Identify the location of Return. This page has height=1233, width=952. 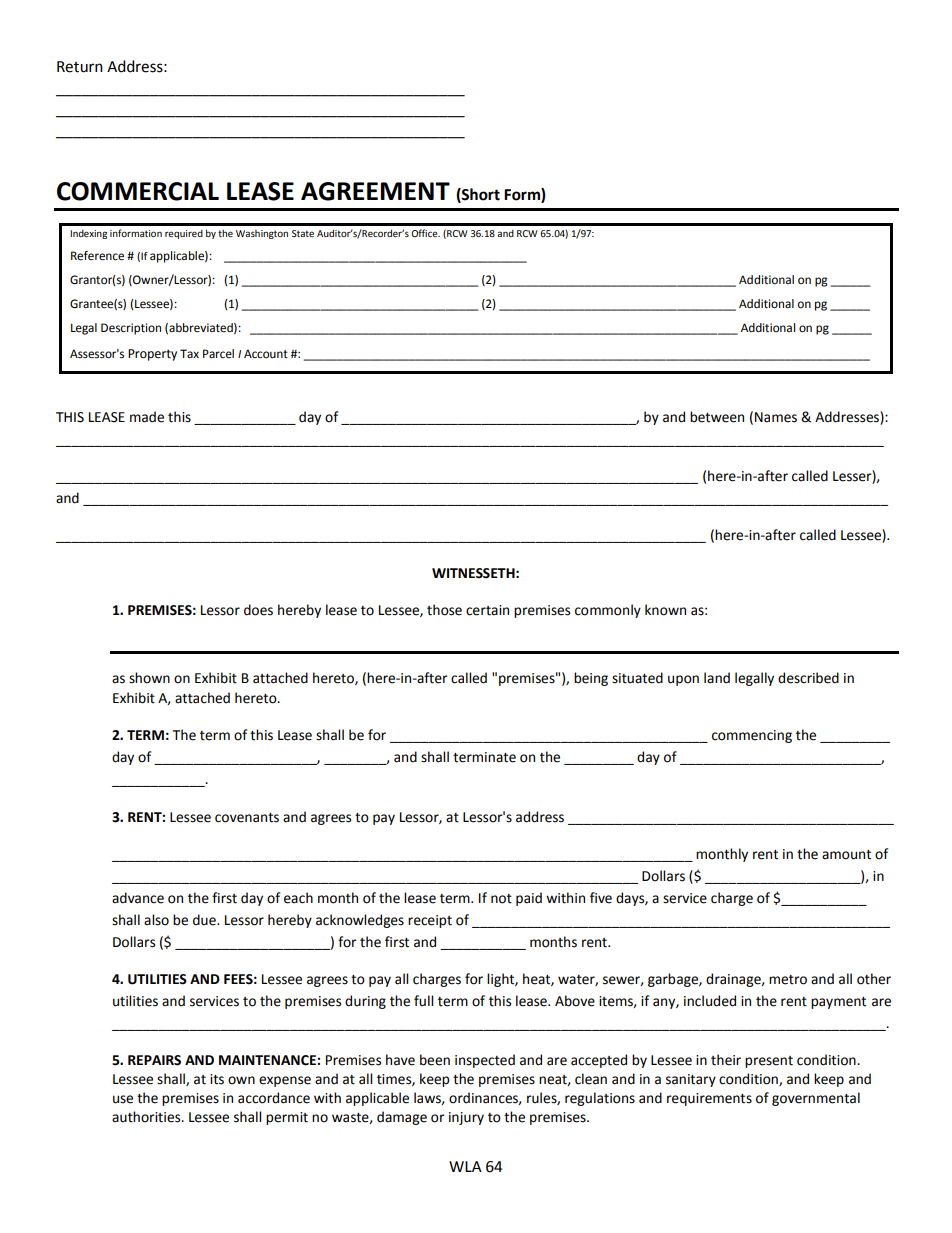
(80, 67).
